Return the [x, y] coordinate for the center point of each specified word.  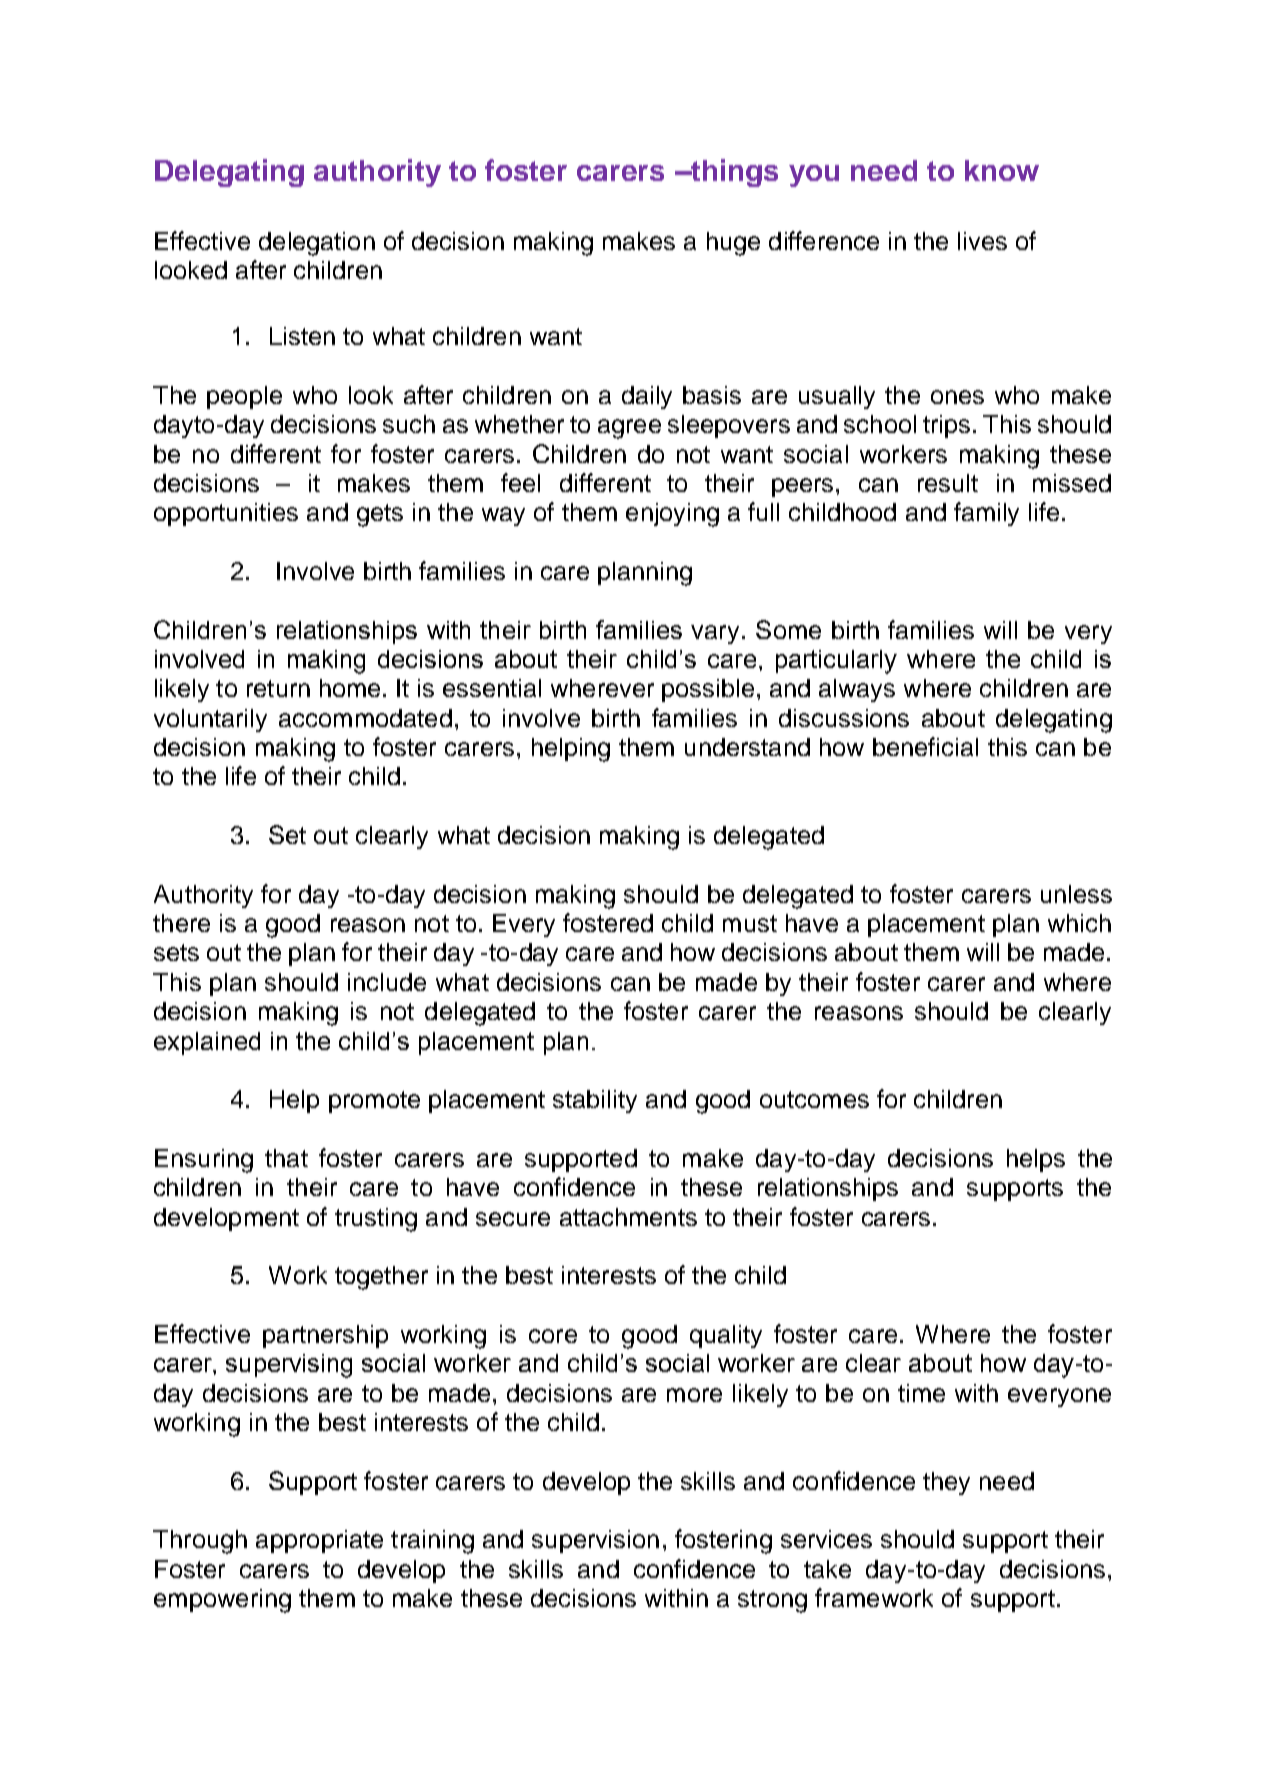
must [750, 923]
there [181, 923]
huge [733, 244]
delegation [317, 244]
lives [982, 241]
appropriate [319, 1541]
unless [1076, 894]
